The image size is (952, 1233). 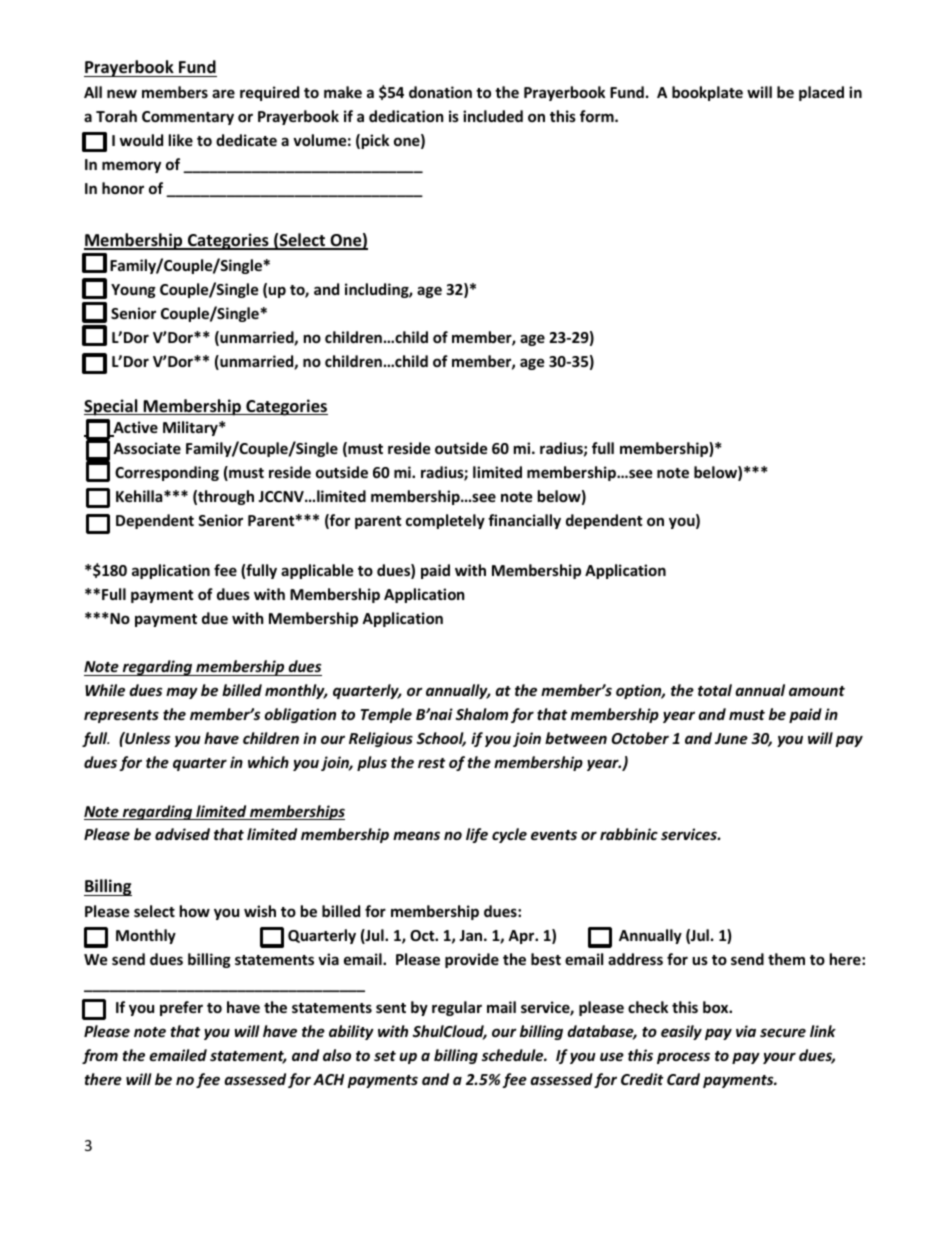 I want to click on included, so click(x=493, y=116).
